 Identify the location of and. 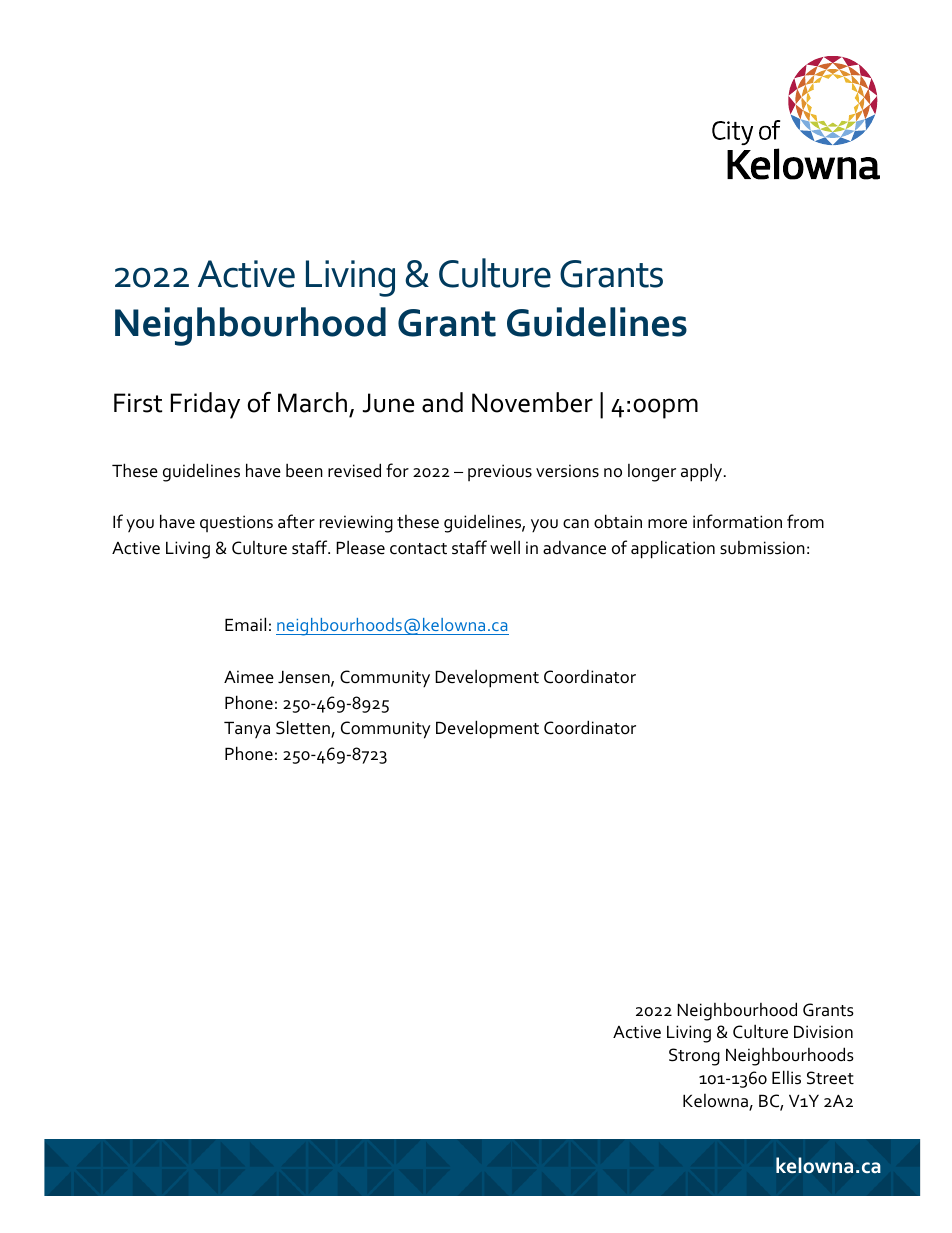
(442, 402).
